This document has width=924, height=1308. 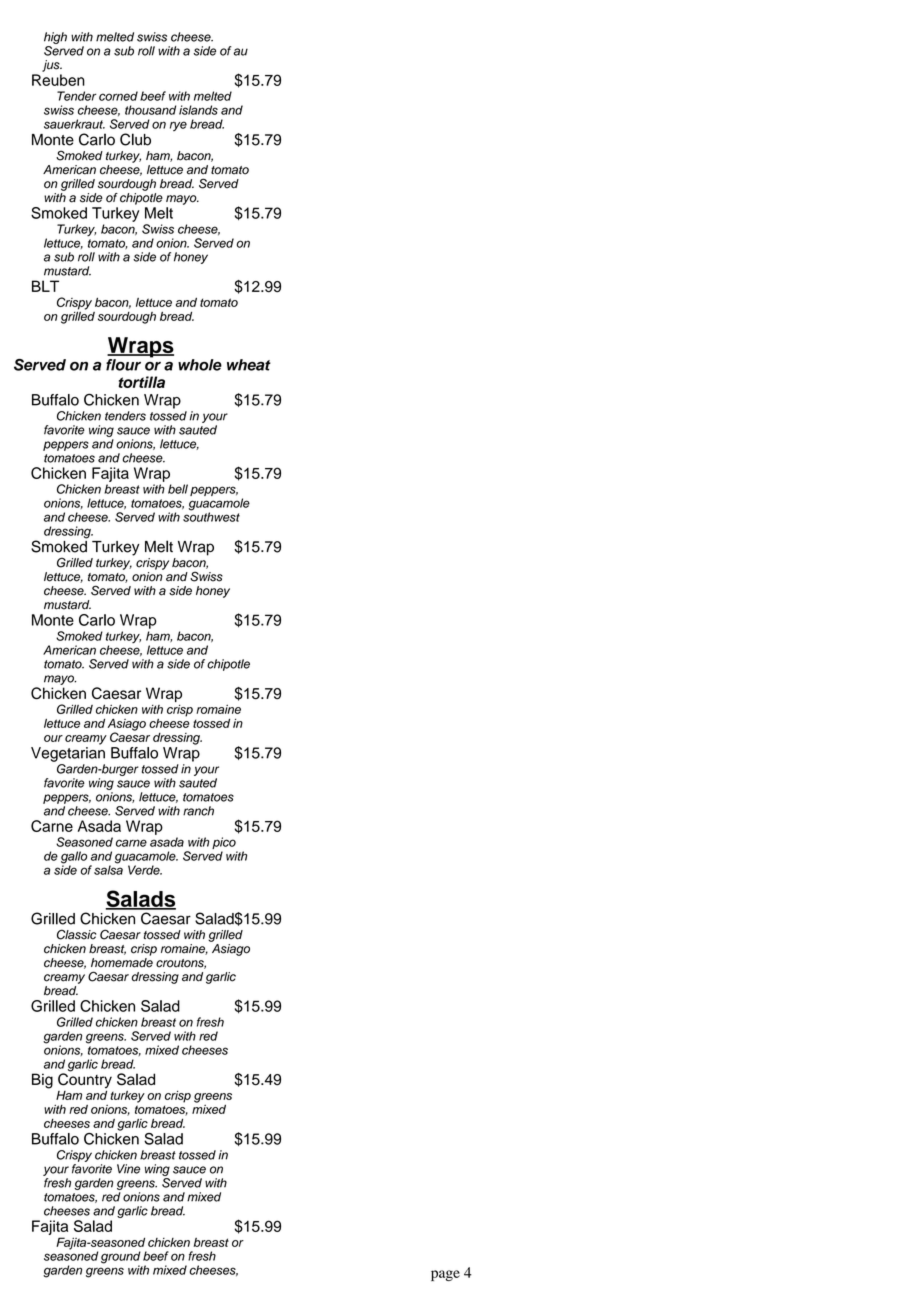 I want to click on wheat, so click(x=249, y=365).
